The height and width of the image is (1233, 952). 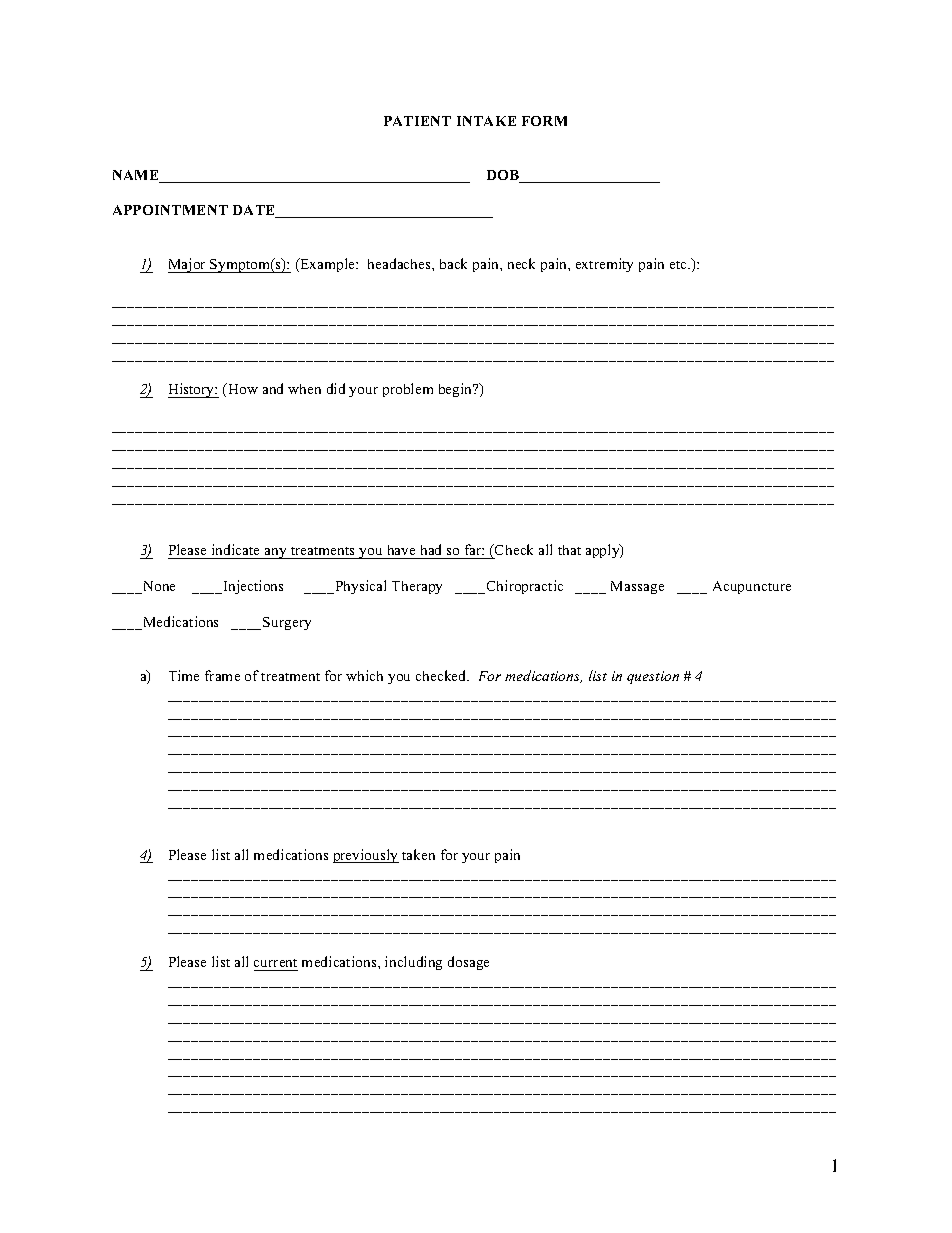 I want to click on INTAKE, so click(x=486, y=121).
